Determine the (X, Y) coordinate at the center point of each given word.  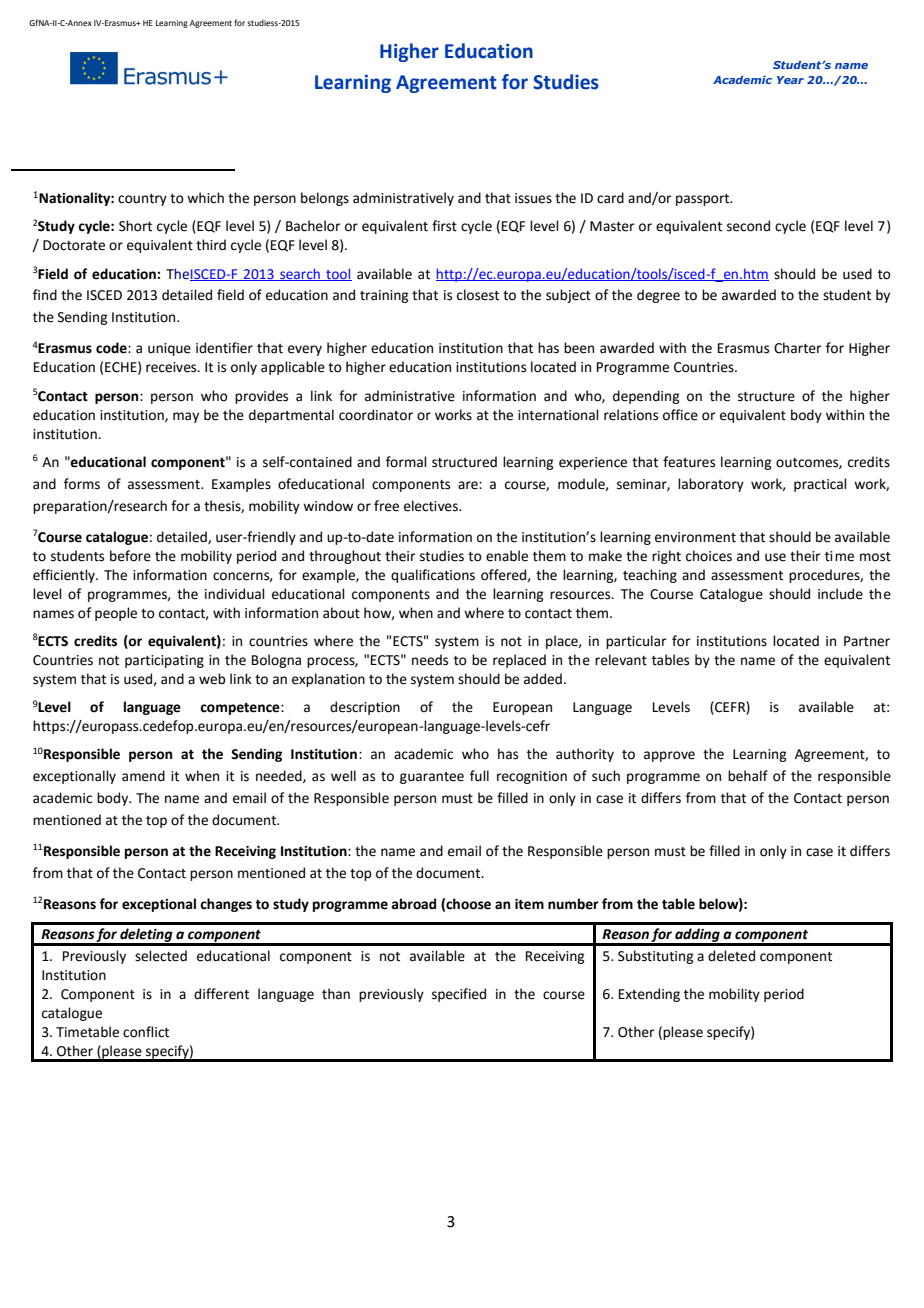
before (130, 556)
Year (790, 80)
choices (709, 556)
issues (533, 198)
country (142, 200)
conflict (146, 1032)
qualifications (433, 576)
